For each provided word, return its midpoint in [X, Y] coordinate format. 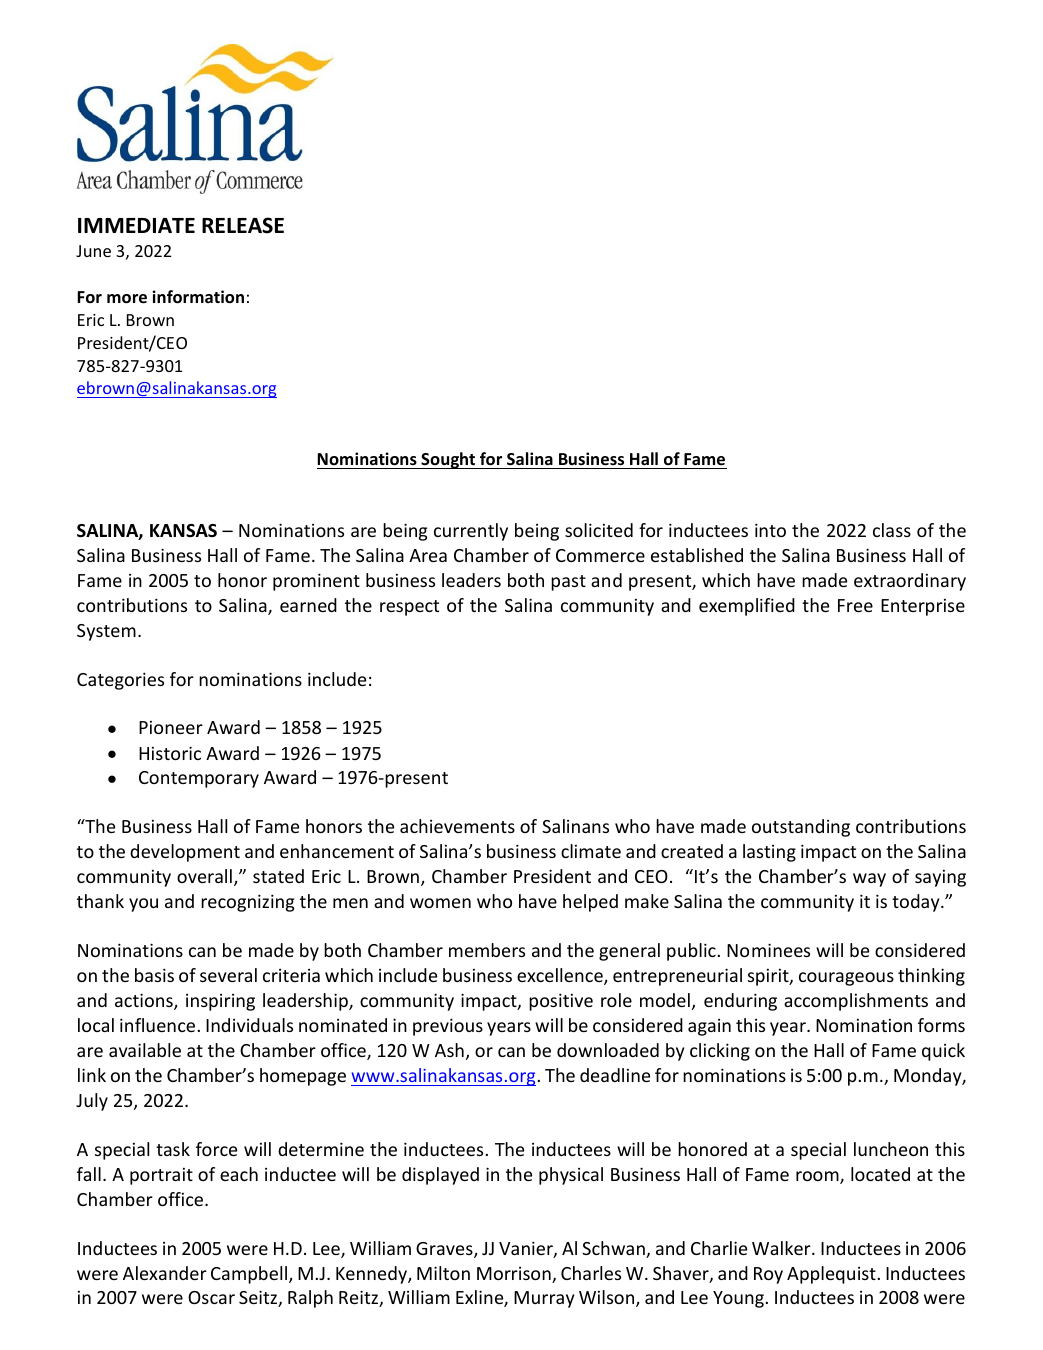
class [892, 530]
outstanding [801, 828]
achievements [457, 826]
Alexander [165, 1273]
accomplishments [856, 1002]
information [198, 297]
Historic [170, 753]
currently [471, 532]
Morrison [515, 1275]
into [770, 530]
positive [561, 1002]
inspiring [220, 1002]
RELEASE [243, 225]
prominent [316, 582]
